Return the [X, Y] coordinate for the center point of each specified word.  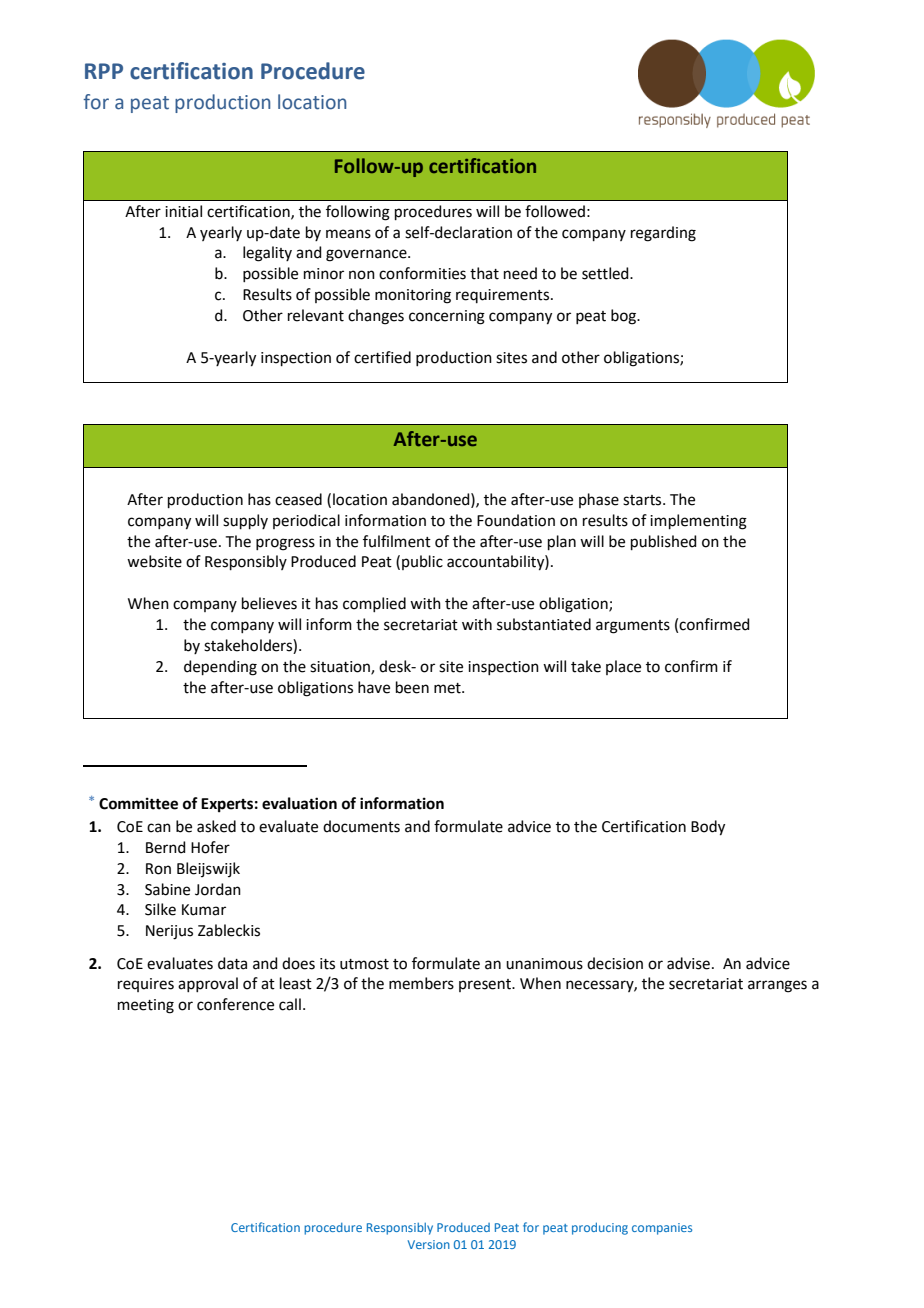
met [448, 688]
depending [220, 668]
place [623, 667]
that [484, 273]
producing [600, 1228]
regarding [663, 234]
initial [183, 211]
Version [429, 1244]
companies [662, 1229]
